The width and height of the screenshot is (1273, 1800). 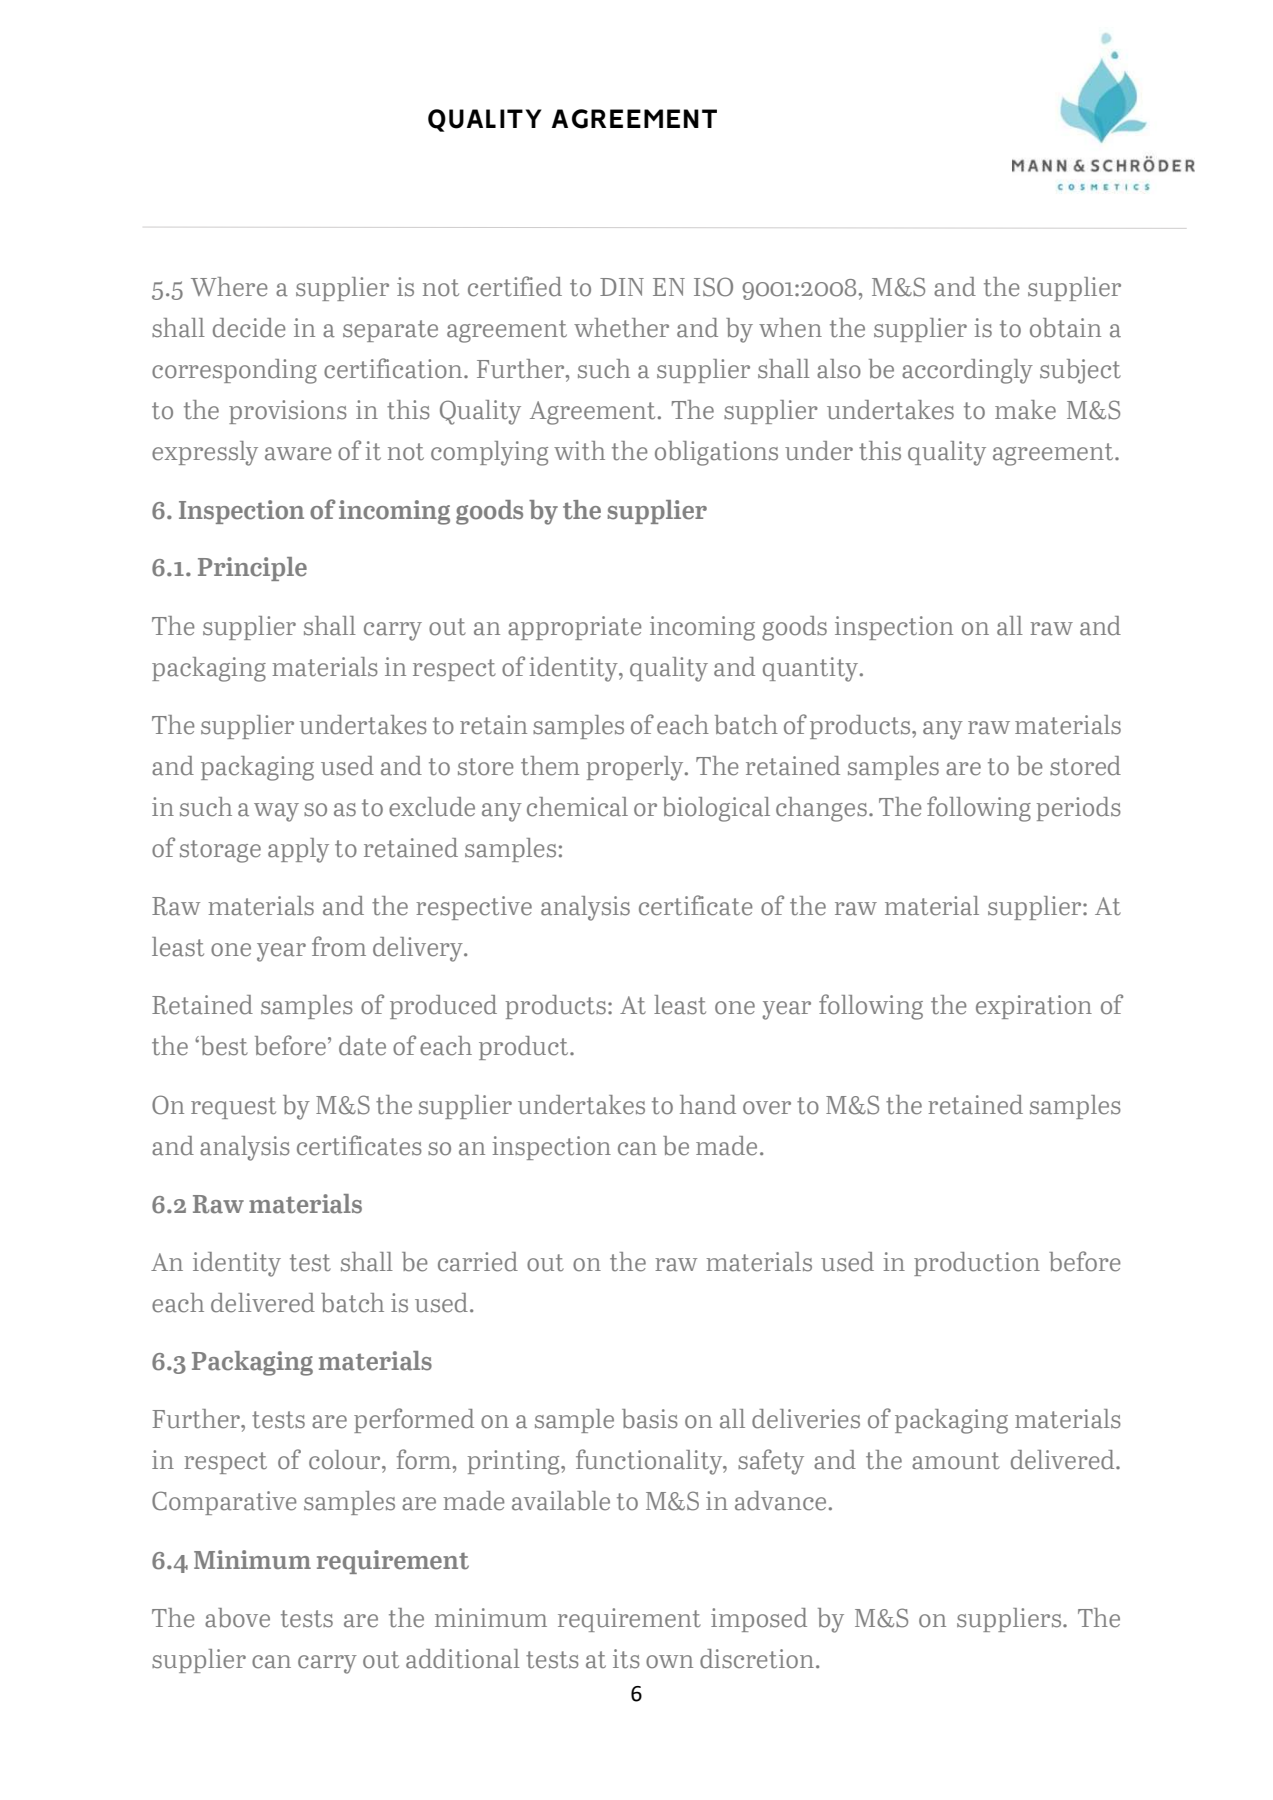 What do you see at coordinates (237, 1618) in the screenshot?
I see `above` at bounding box center [237, 1618].
